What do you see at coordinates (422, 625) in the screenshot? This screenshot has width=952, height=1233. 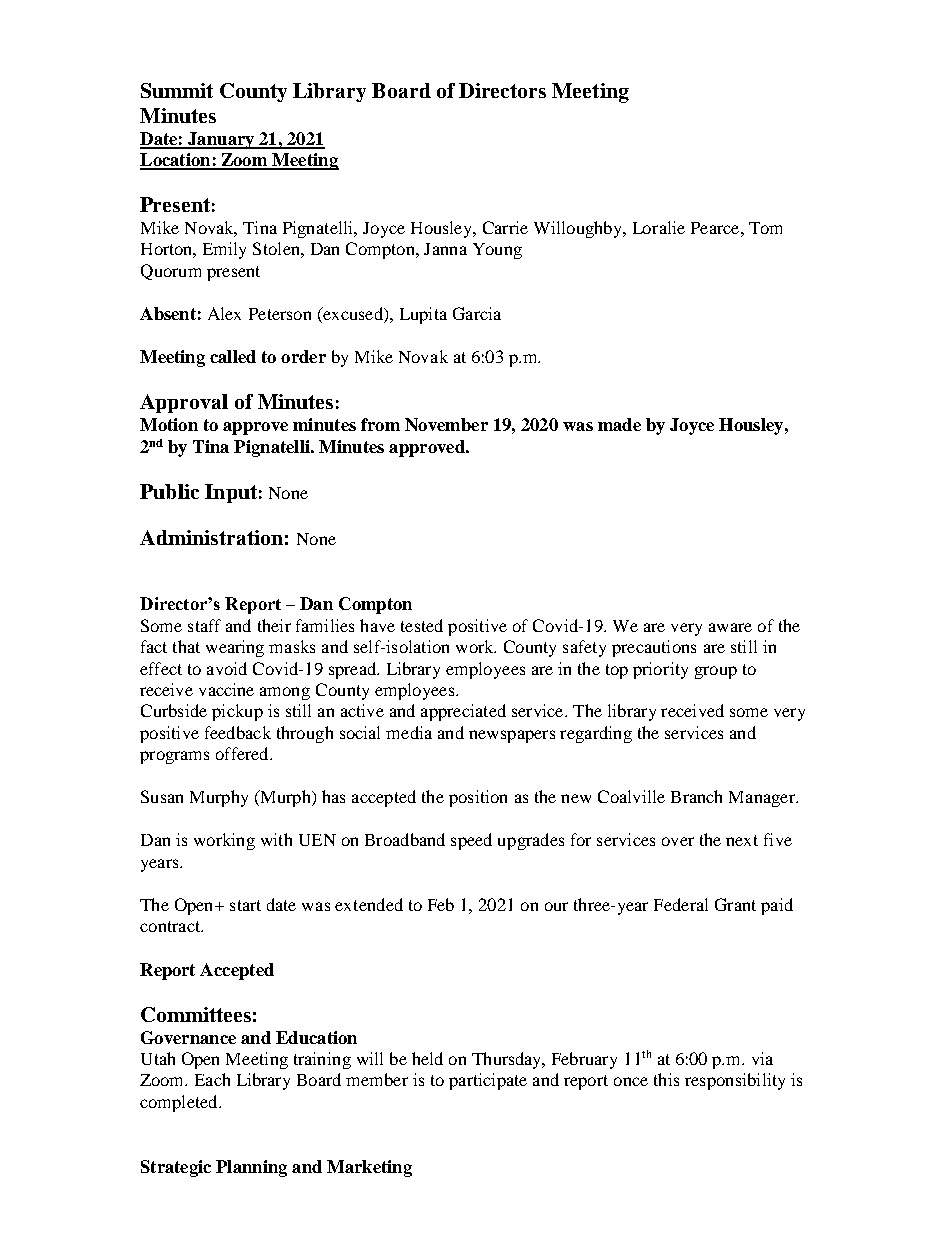 I see `tested` at bounding box center [422, 625].
